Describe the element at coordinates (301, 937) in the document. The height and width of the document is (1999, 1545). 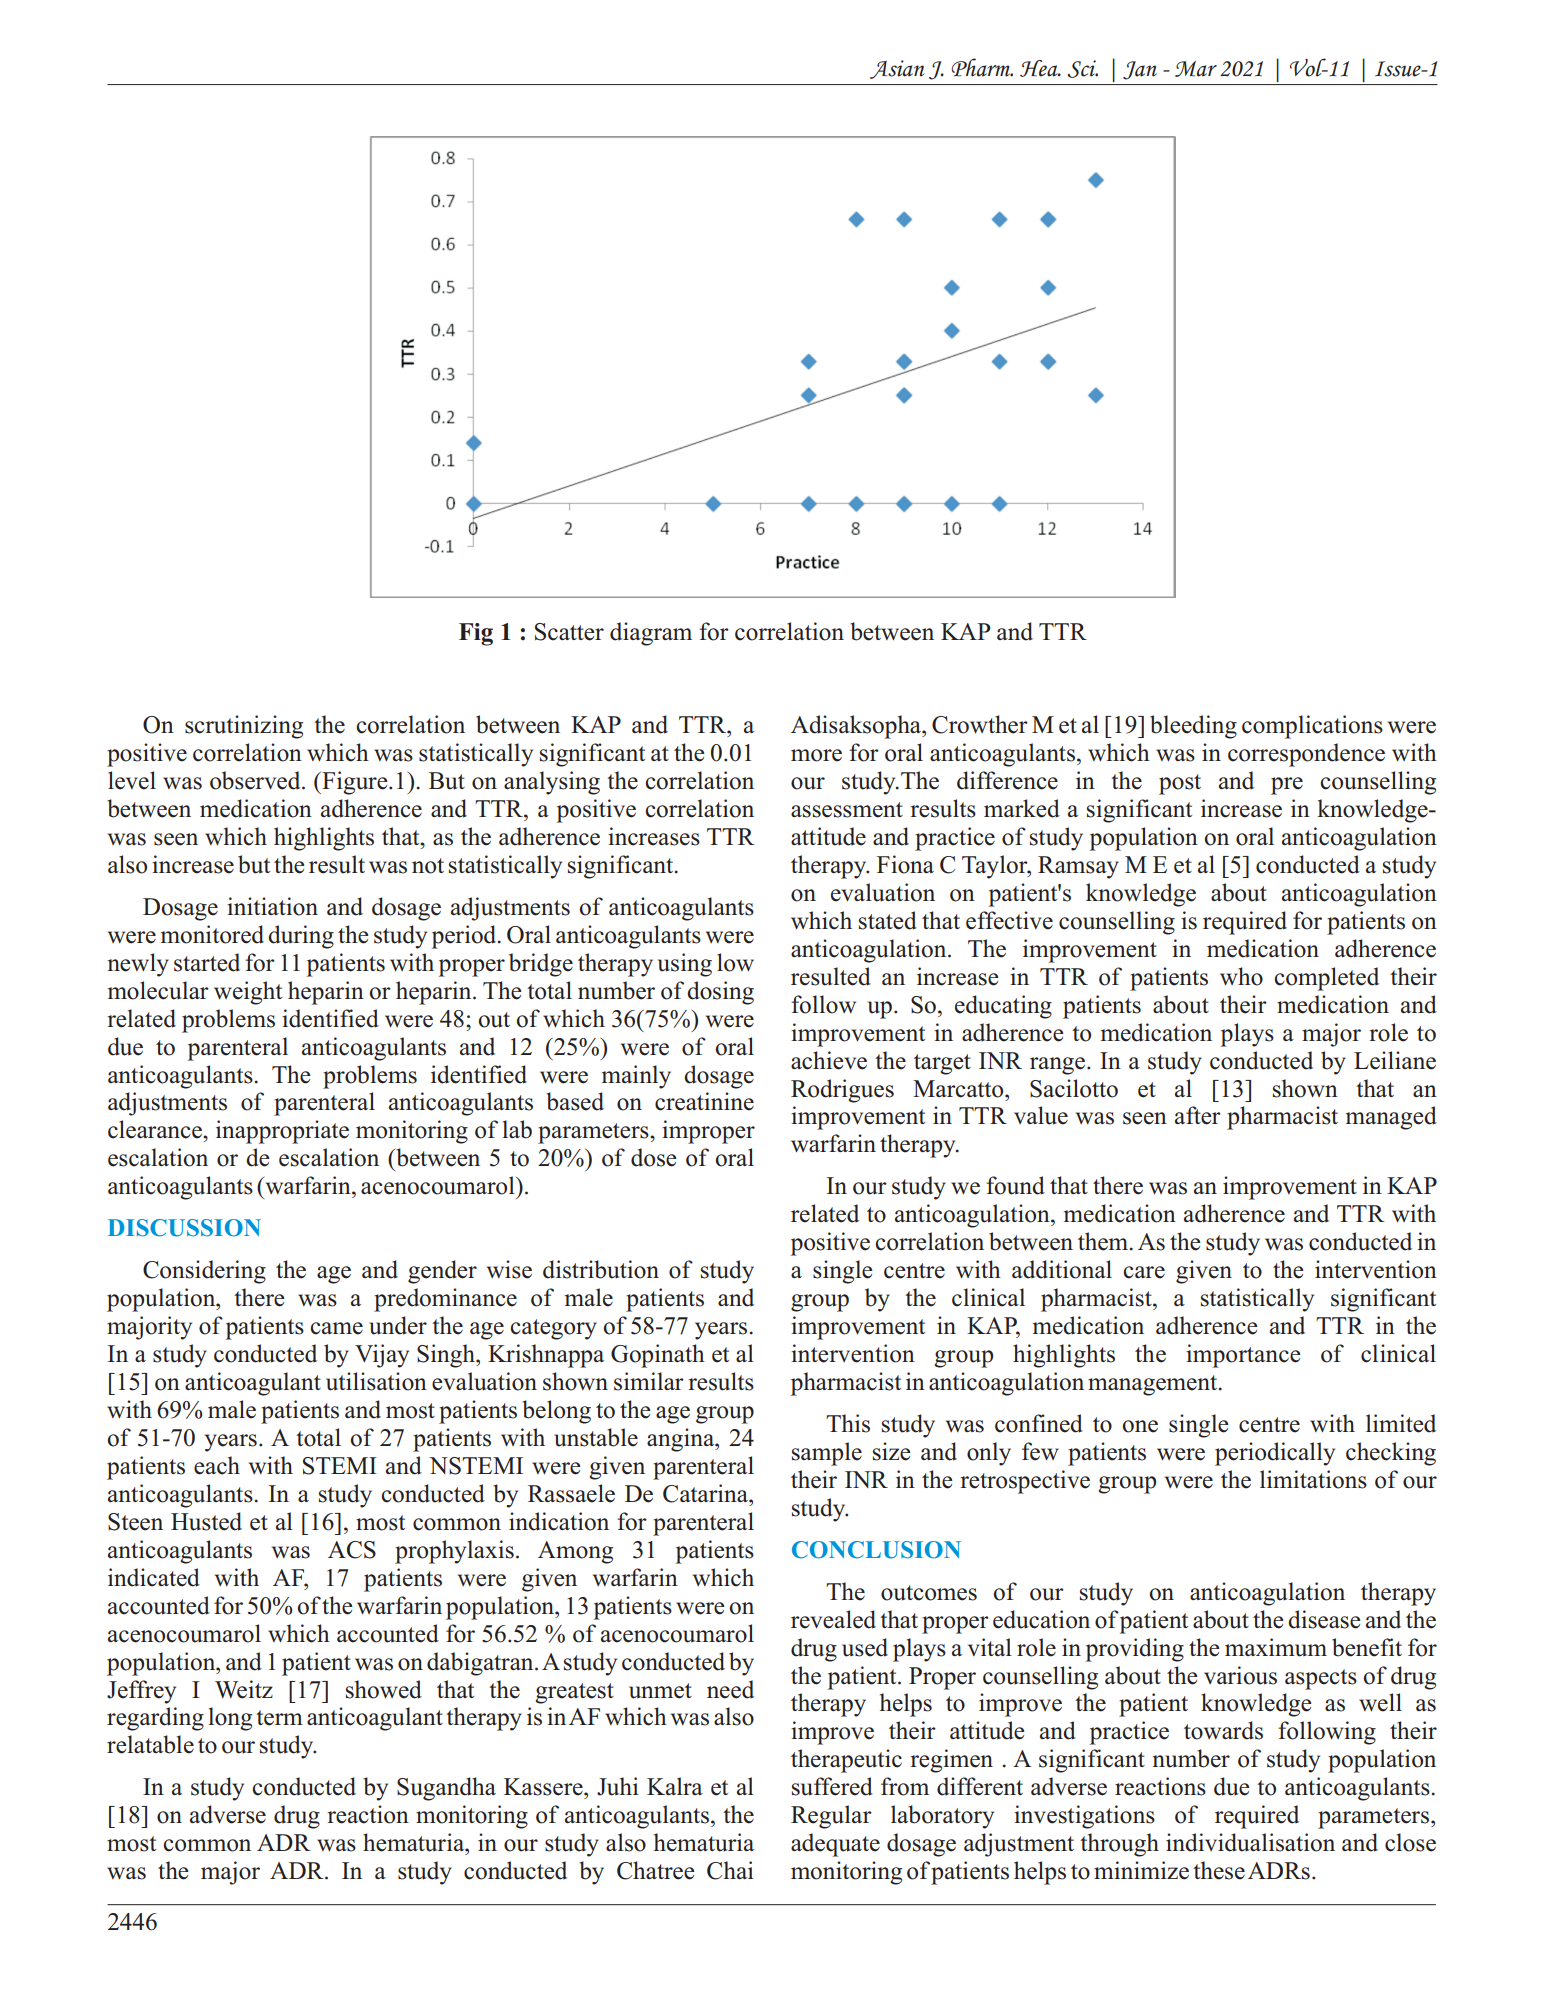
I see `during` at that location.
